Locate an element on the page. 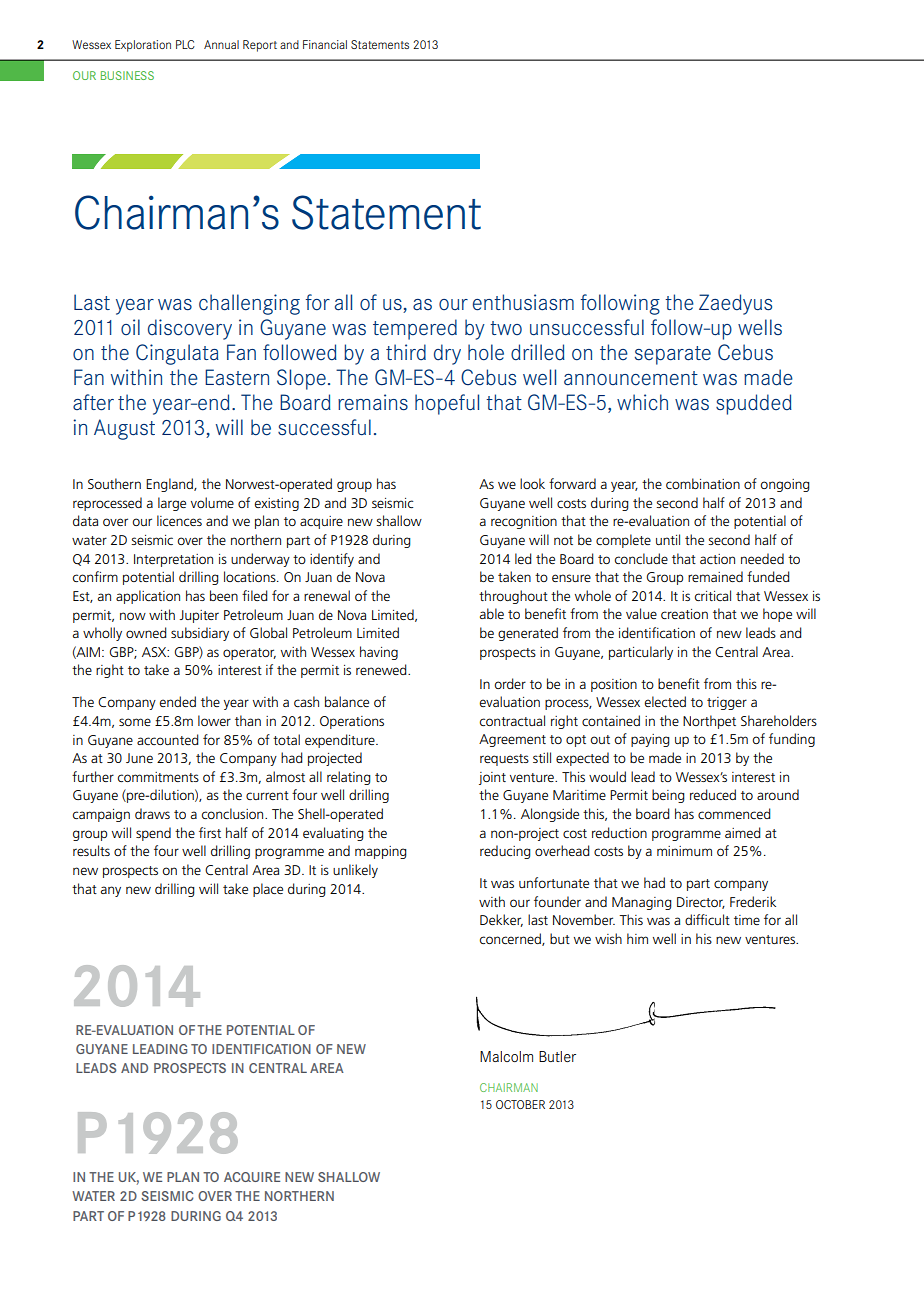  able is located at coordinates (492, 613).
